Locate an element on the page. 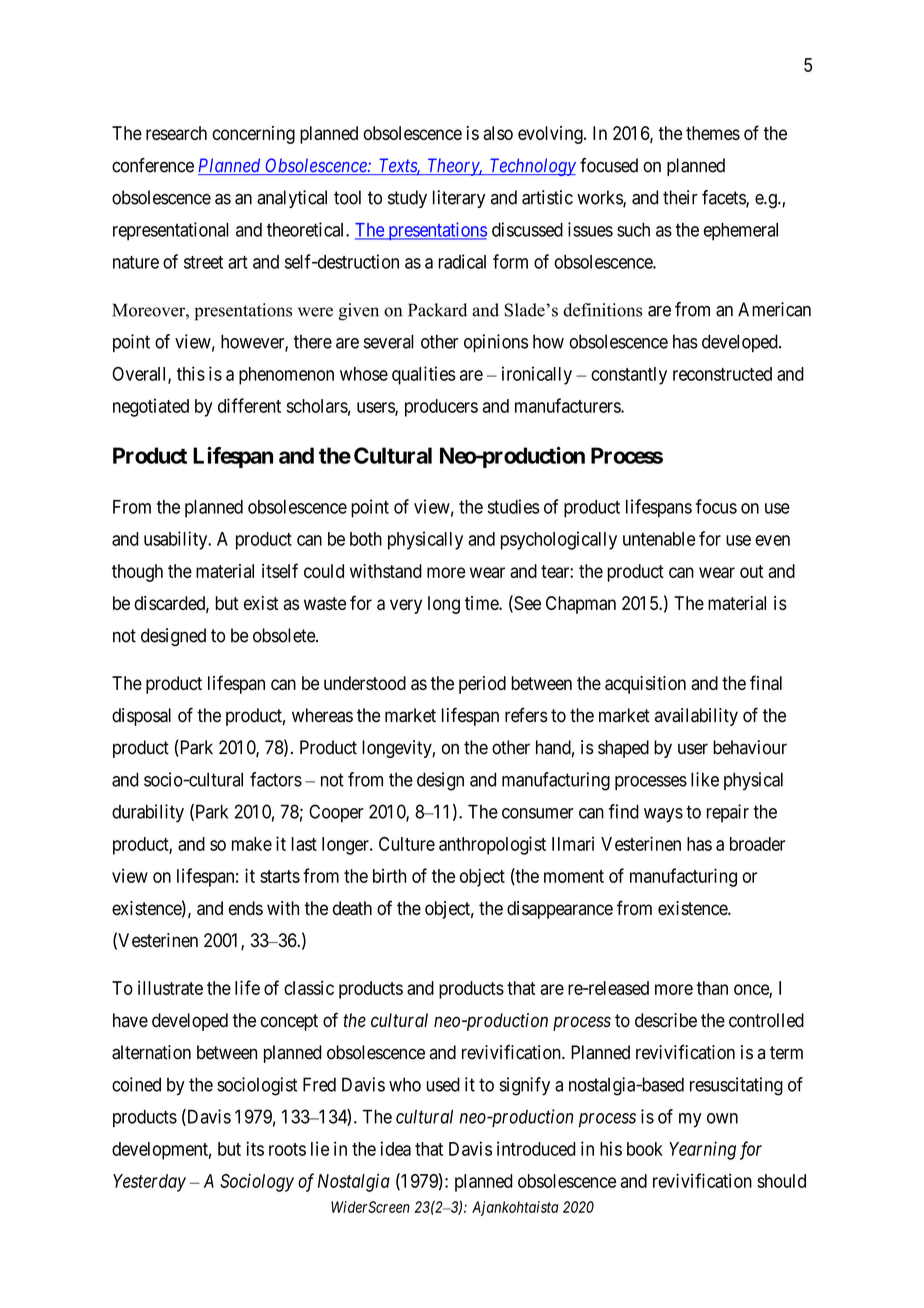 The height and width of the page is (1308, 924). idea is located at coordinates (396, 1148).
